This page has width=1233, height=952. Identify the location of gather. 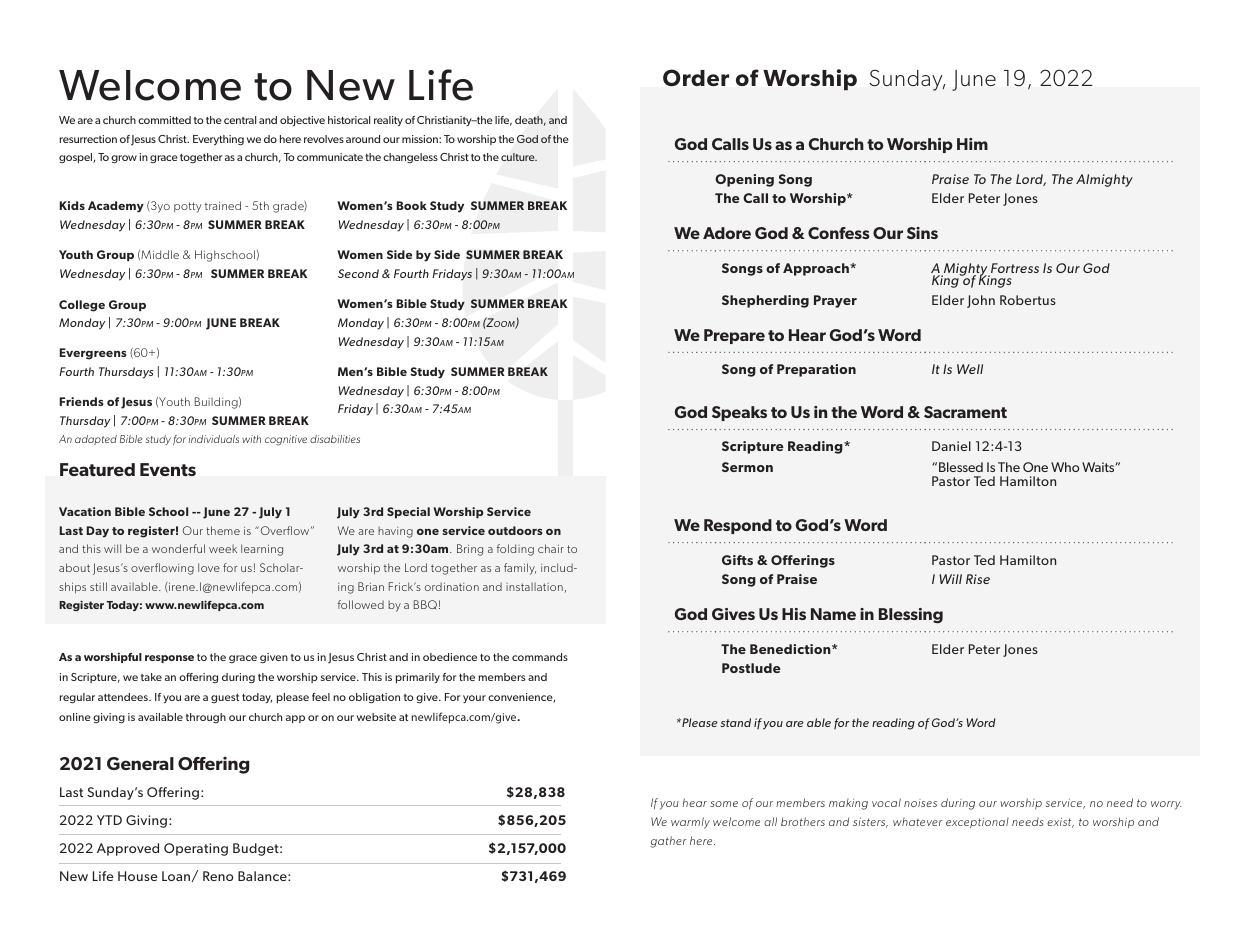
(668, 842).
